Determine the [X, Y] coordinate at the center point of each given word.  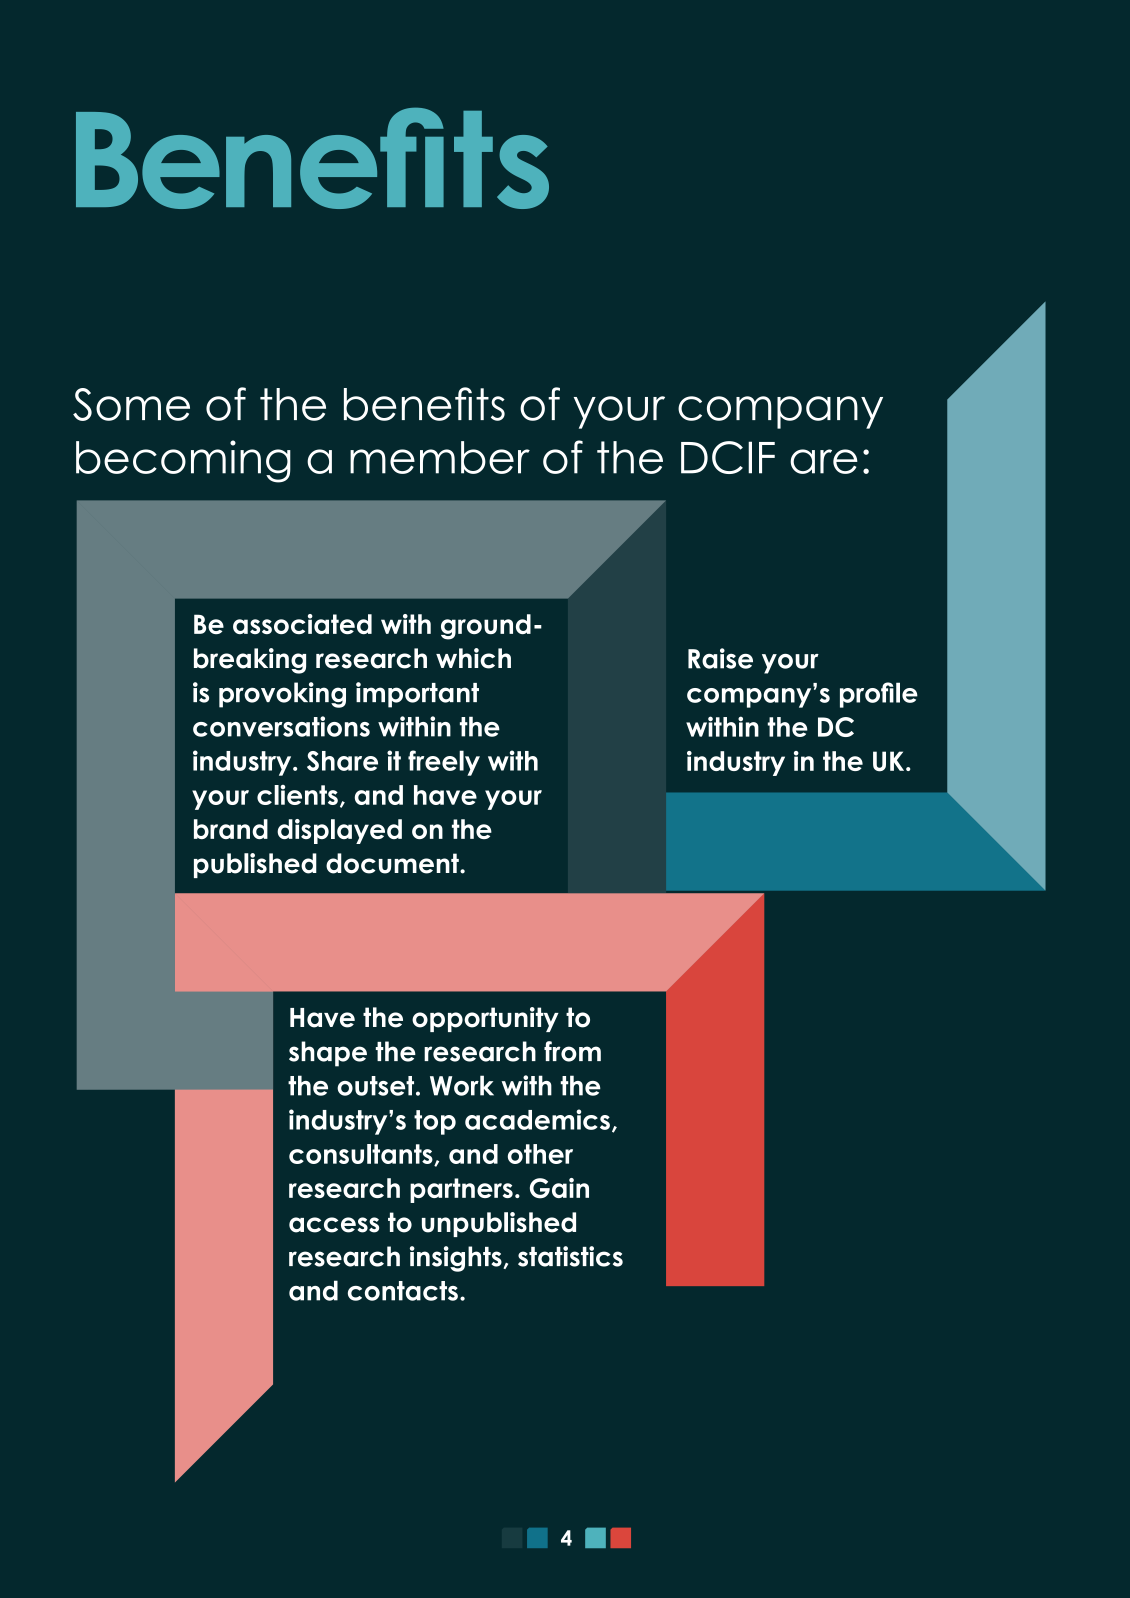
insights [457, 1259]
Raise [720, 658]
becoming [183, 461]
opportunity [485, 1019]
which [473, 658]
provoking [282, 695]
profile [879, 695]
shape [328, 1054]
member [440, 457]
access [334, 1225]
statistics [570, 1256]
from [572, 1051]
